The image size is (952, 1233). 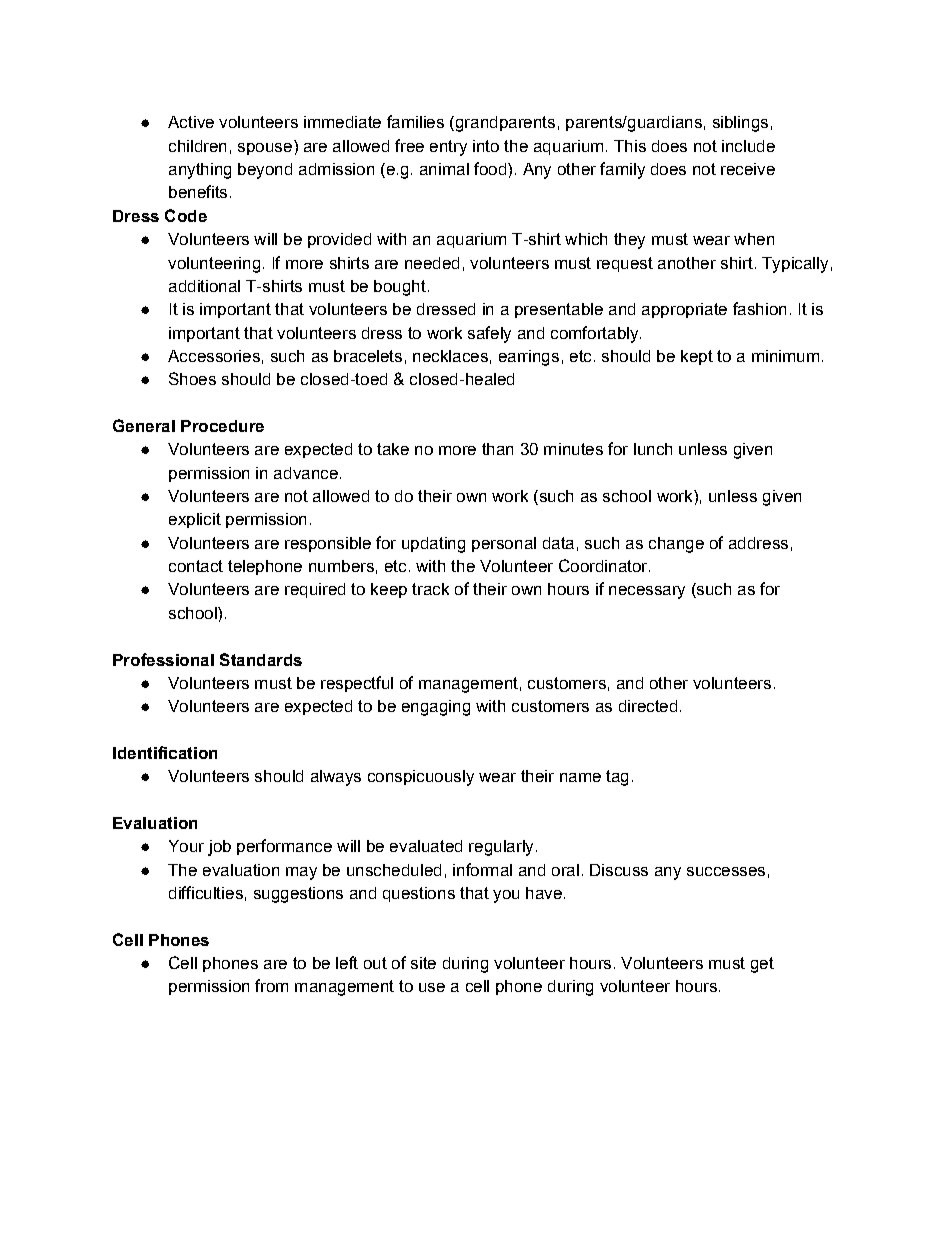 I want to click on from, so click(x=271, y=985).
